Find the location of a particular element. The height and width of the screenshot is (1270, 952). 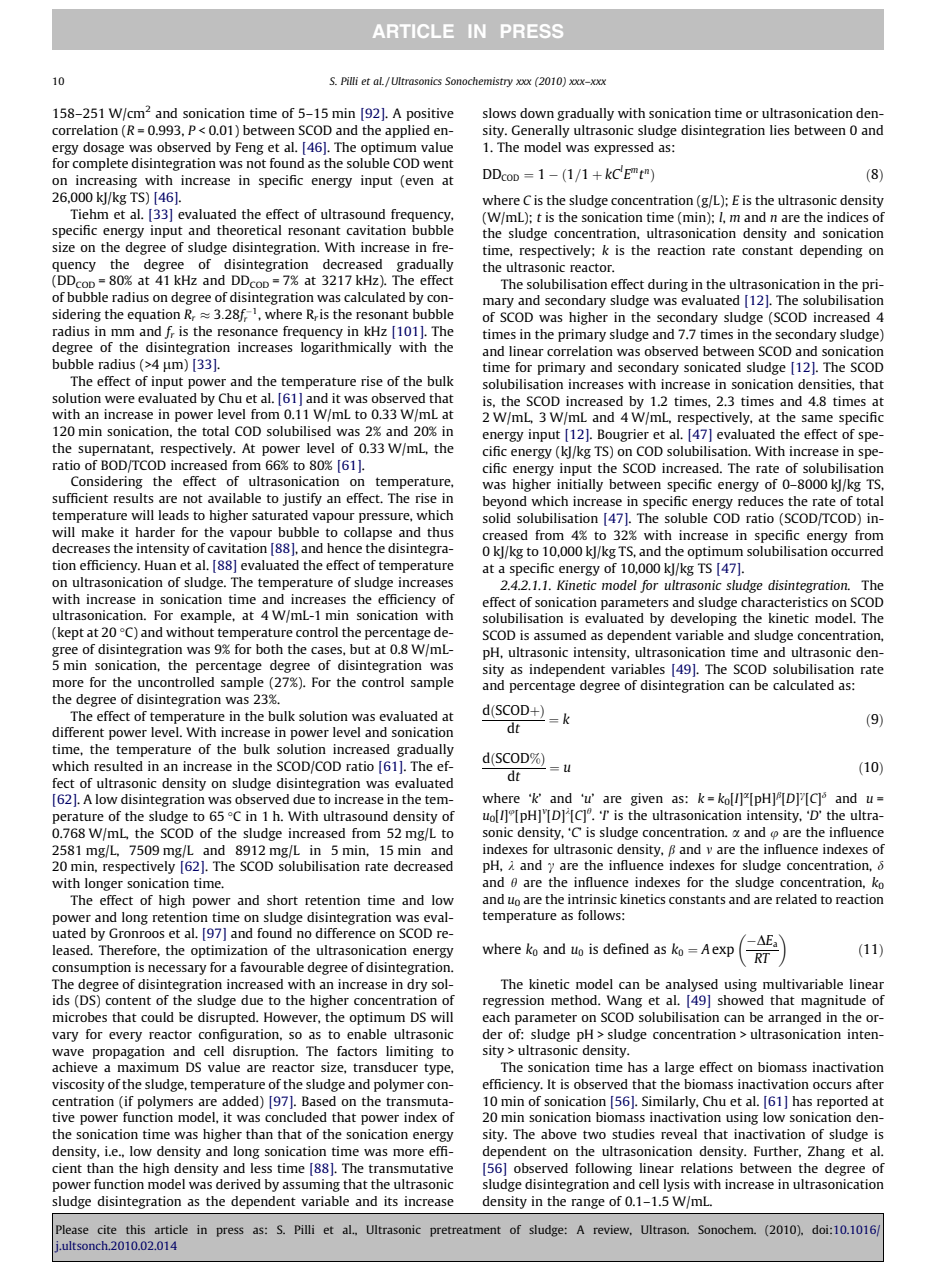

this is located at coordinates (135, 1229).
